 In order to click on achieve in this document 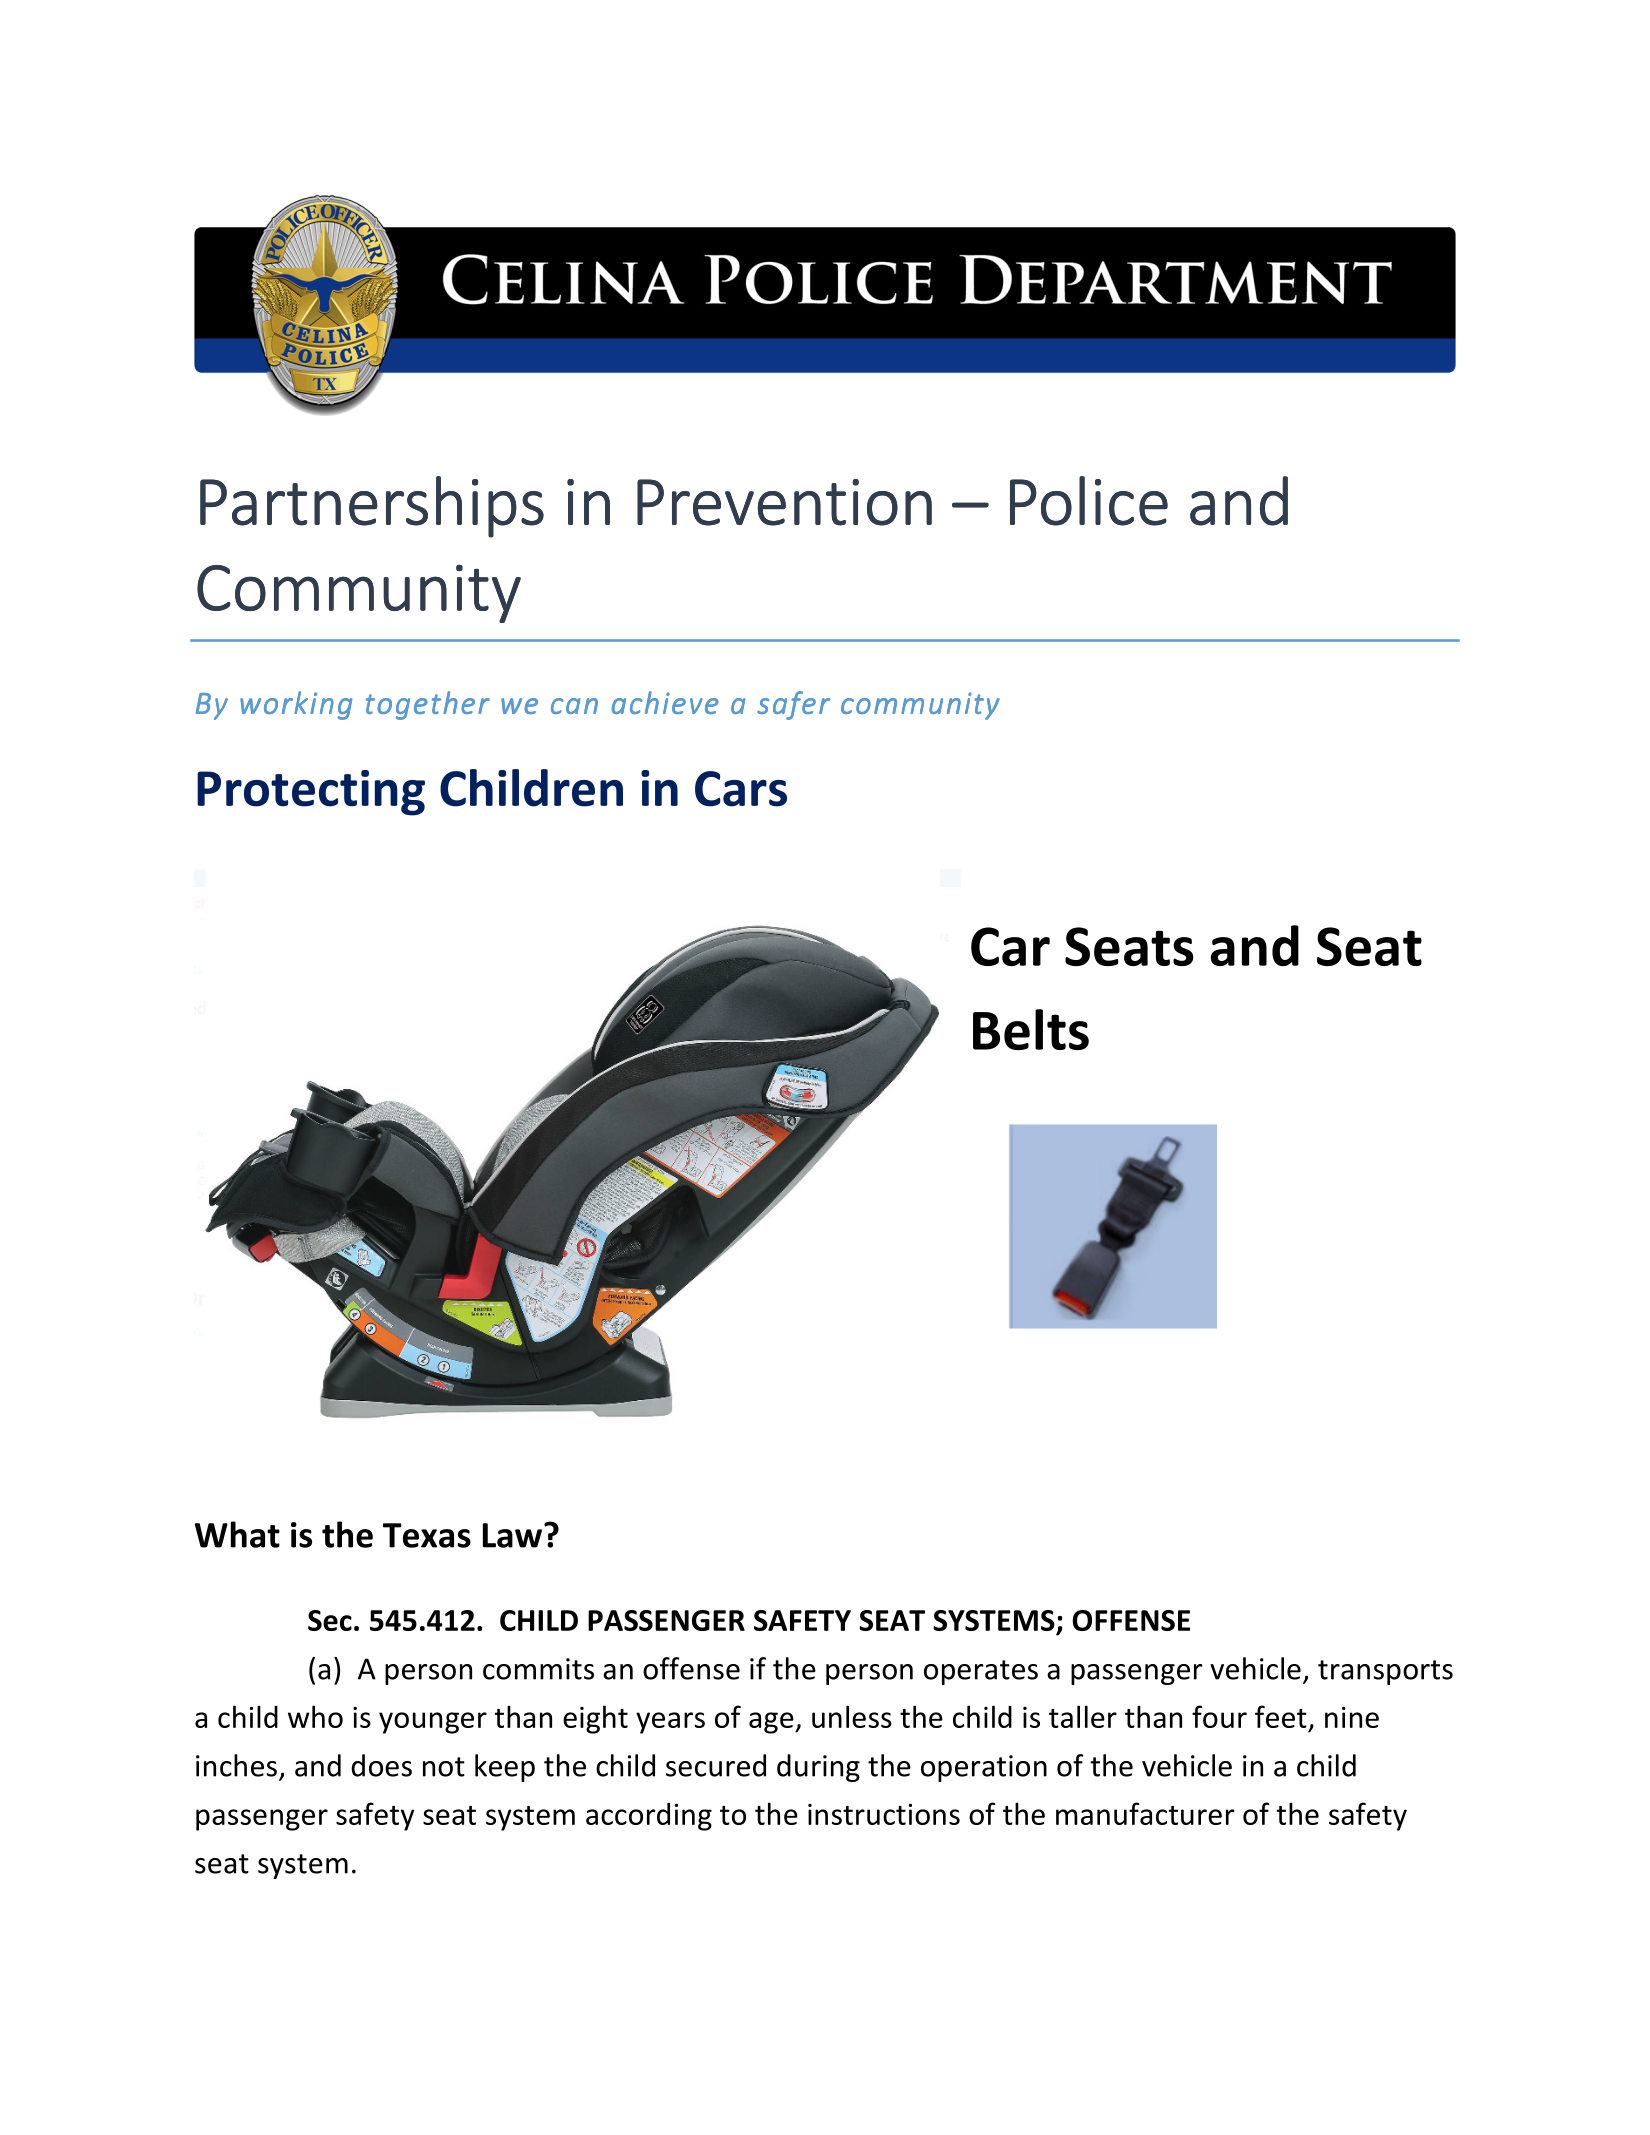, I will do `click(665, 702)`.
